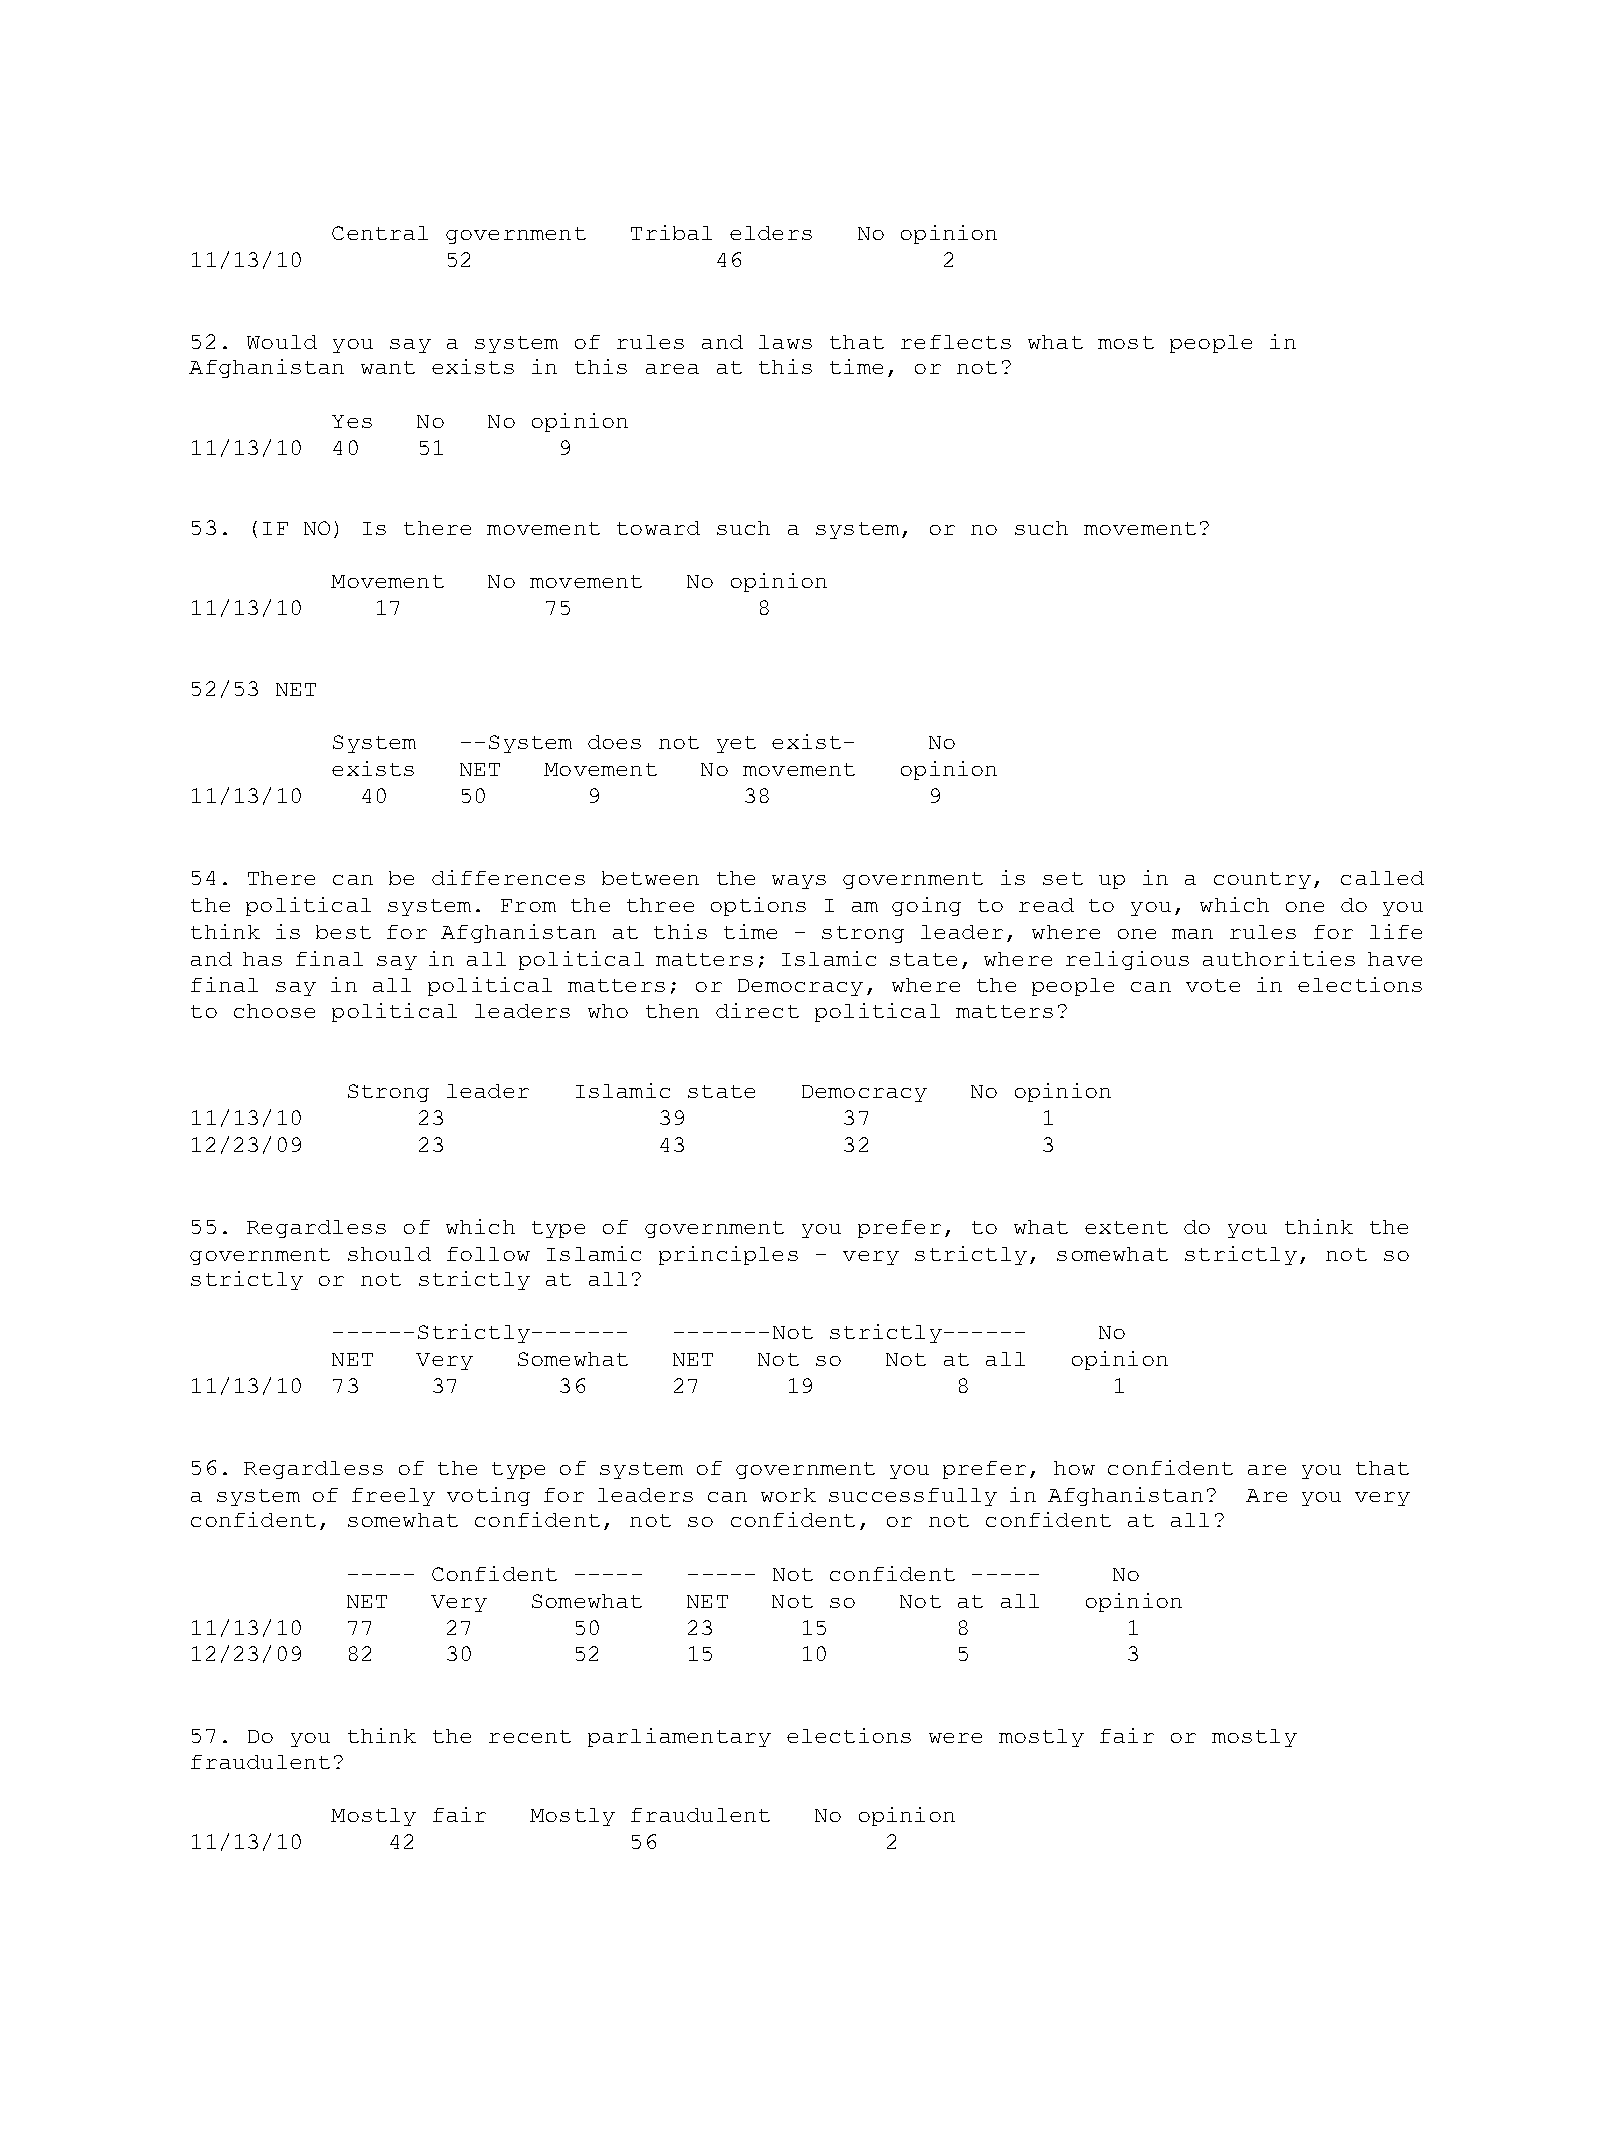  What do you see at coordinates (1279, 958) in the image?
I see `authorities` at bounding box center [1279, 958].
